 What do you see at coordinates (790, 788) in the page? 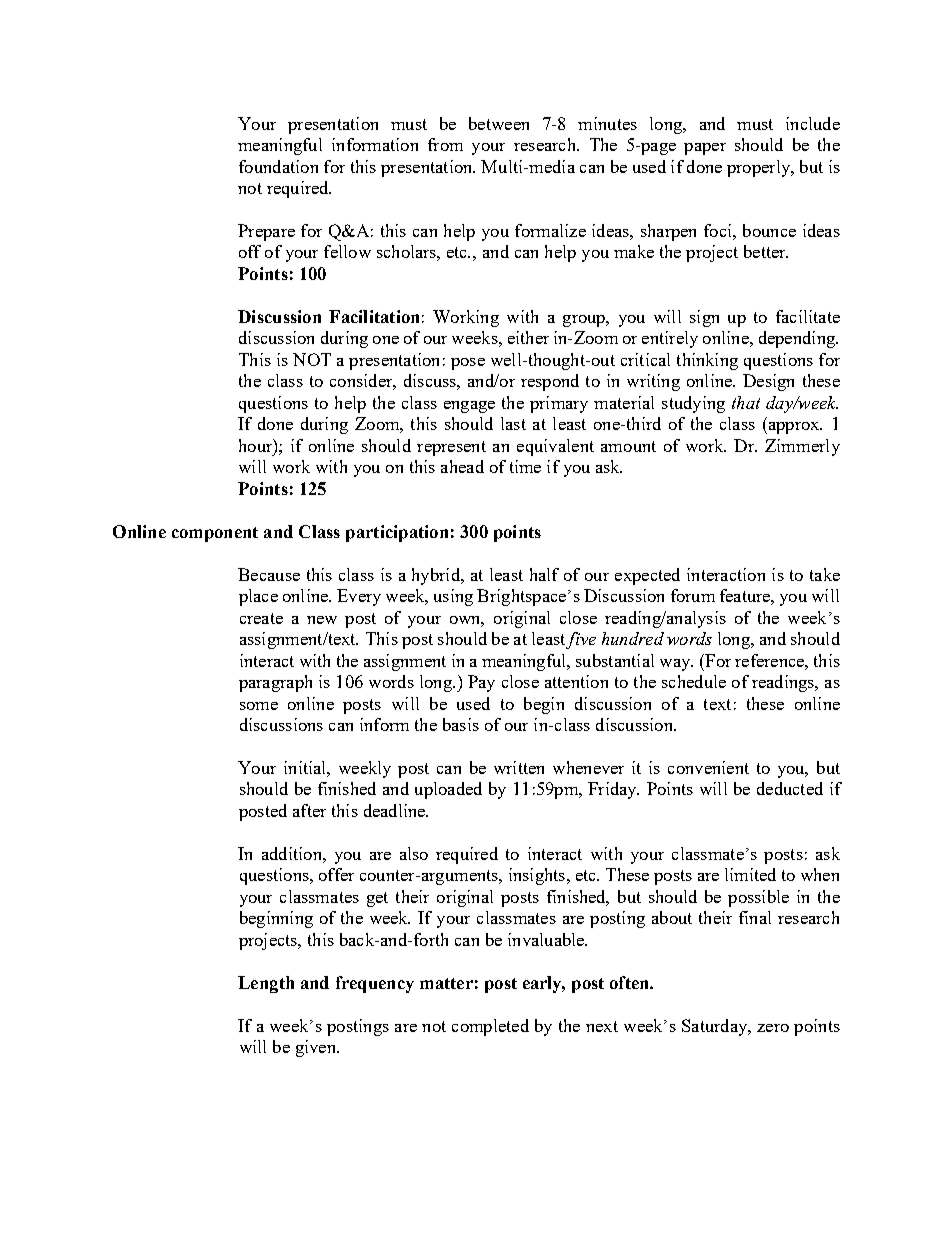
I see `deducted` at bounding box center [790, 788].
